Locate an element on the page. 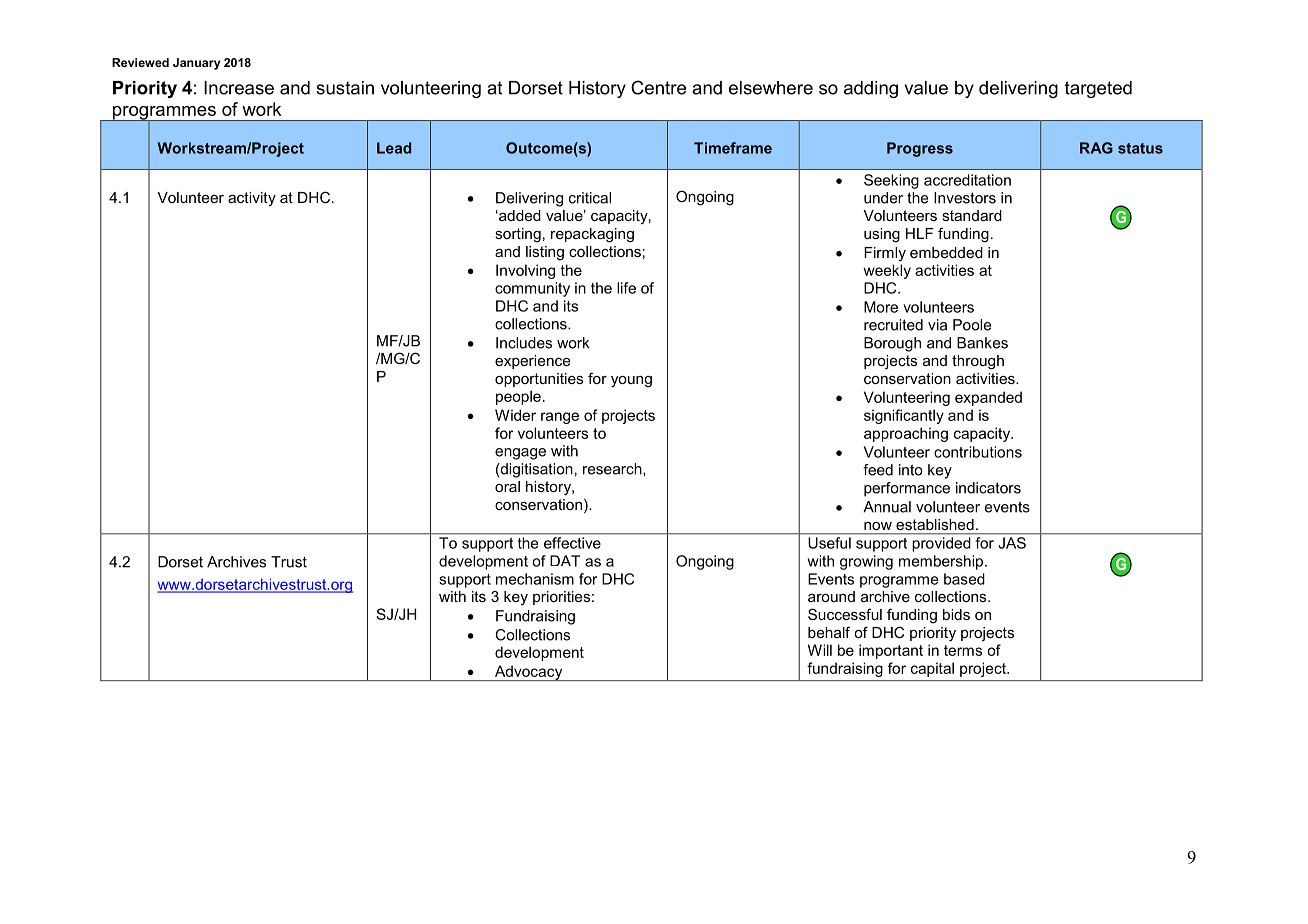 This page has width=1308, height=924. Will is located at coordinates (820, 650).
